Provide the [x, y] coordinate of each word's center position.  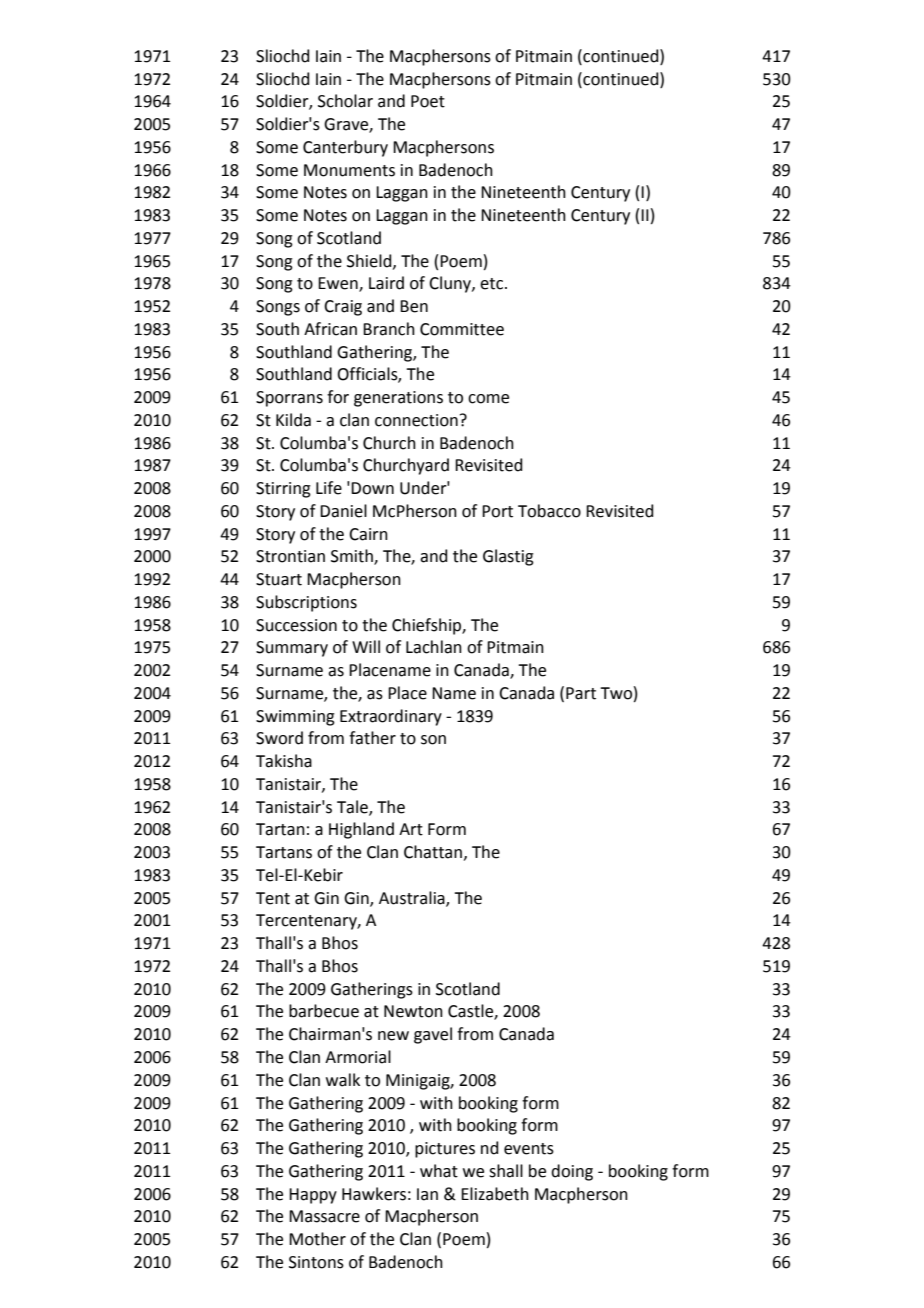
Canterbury [345, 148]
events [529, 1149]
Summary [292, 649]
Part [581, 693]
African [330, 329]
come [488, 399]
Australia [413, 898]
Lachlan [434, 647]
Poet [428, 101]
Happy [313, 1196]
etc [493, 284]
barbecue [324, 1011]
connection [416, 420]
